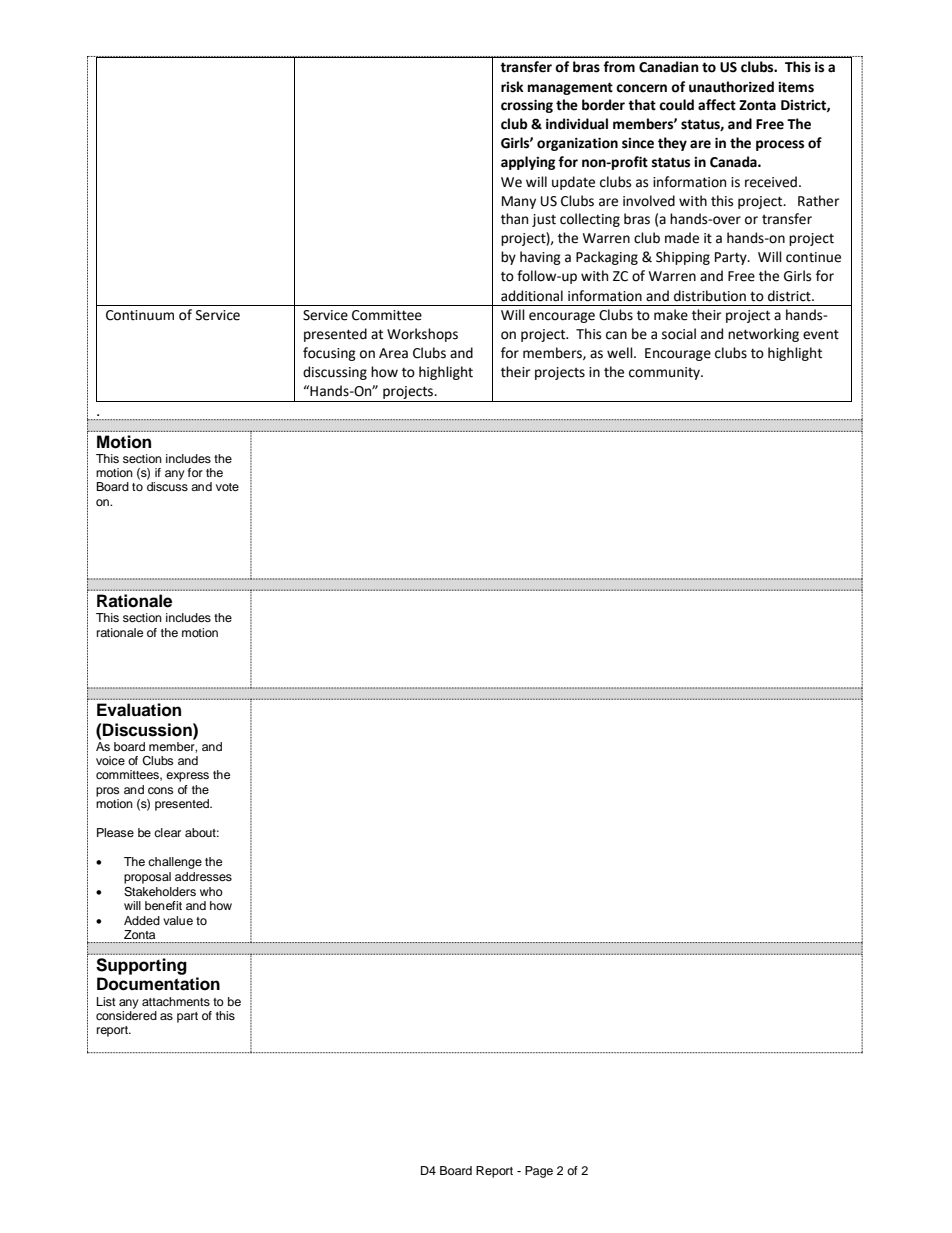  What do you see at coordinates (140, 315) in the screenshot?
I see `Continuum` at bounding box center [140, 315].
